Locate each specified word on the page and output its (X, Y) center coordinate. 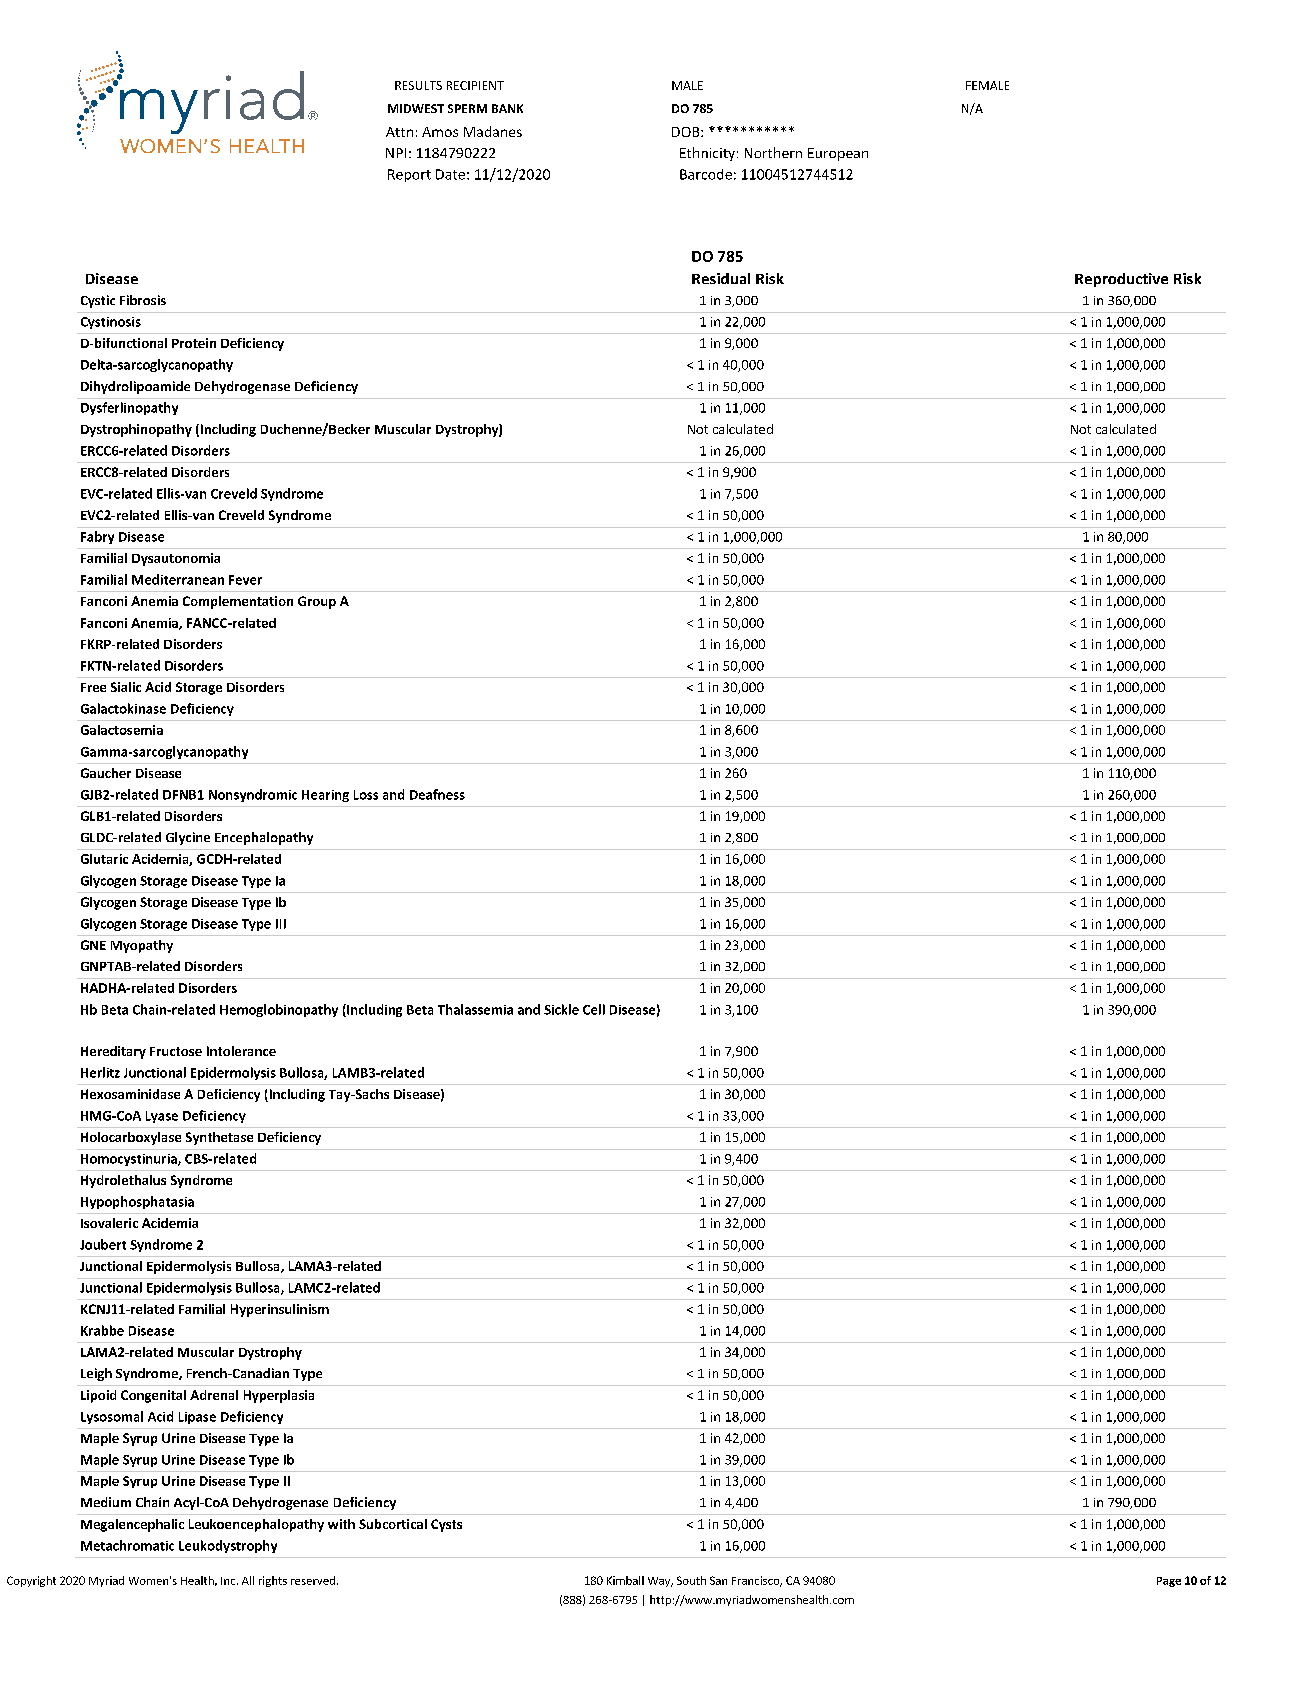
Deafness (437, 794)
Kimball (625, 1580)
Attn (399, 132)
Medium (106, 1502)
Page (1169, 1582)
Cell (594, 1009)
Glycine (188, 838)
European (838, 154)
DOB (687, 132)
